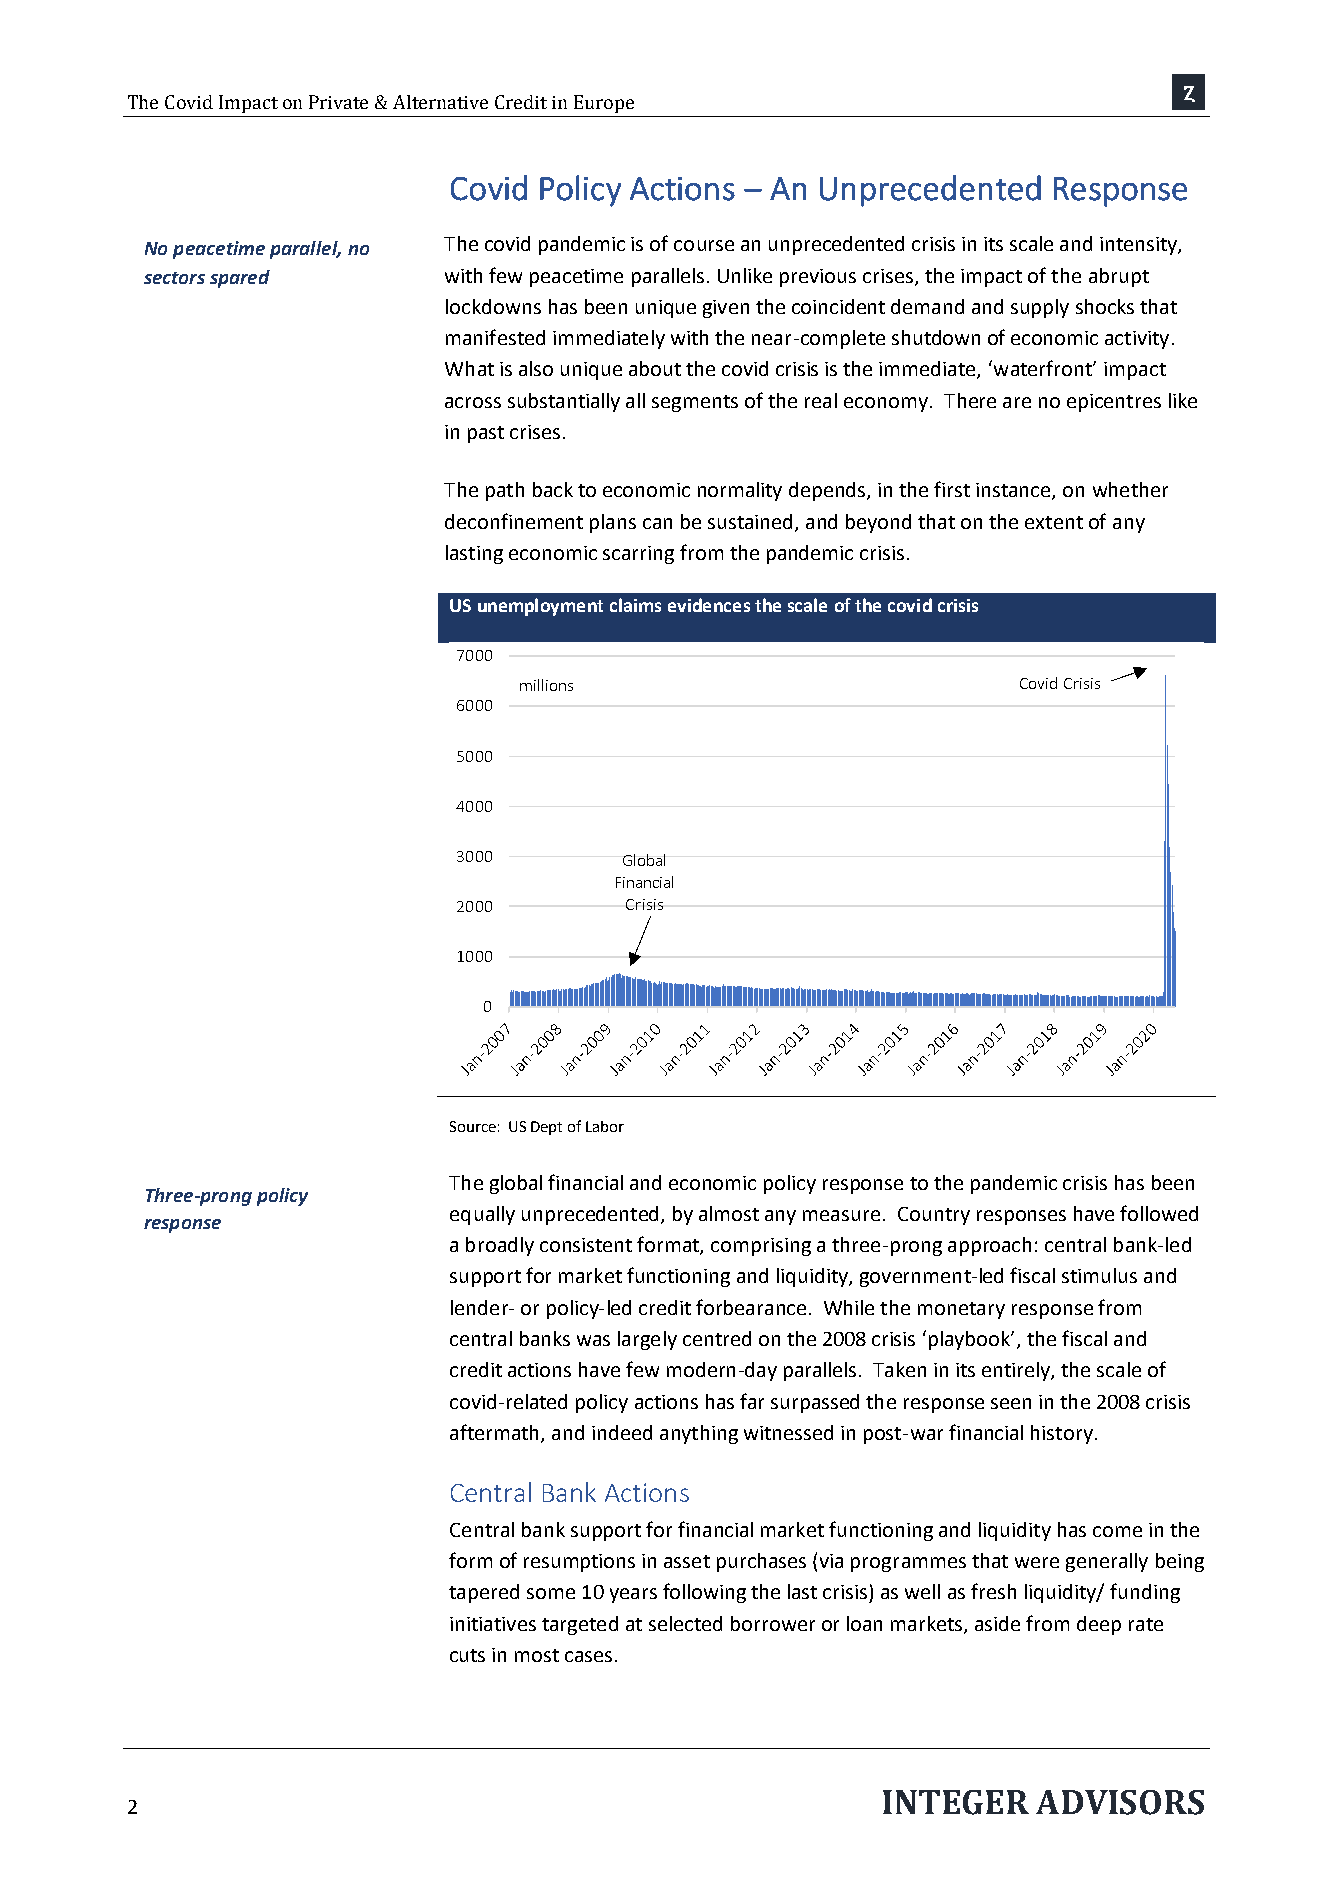 Image resolution: width=1333 pixels, height=1886 pixels. I want to click on Private, so click(338, 102).
